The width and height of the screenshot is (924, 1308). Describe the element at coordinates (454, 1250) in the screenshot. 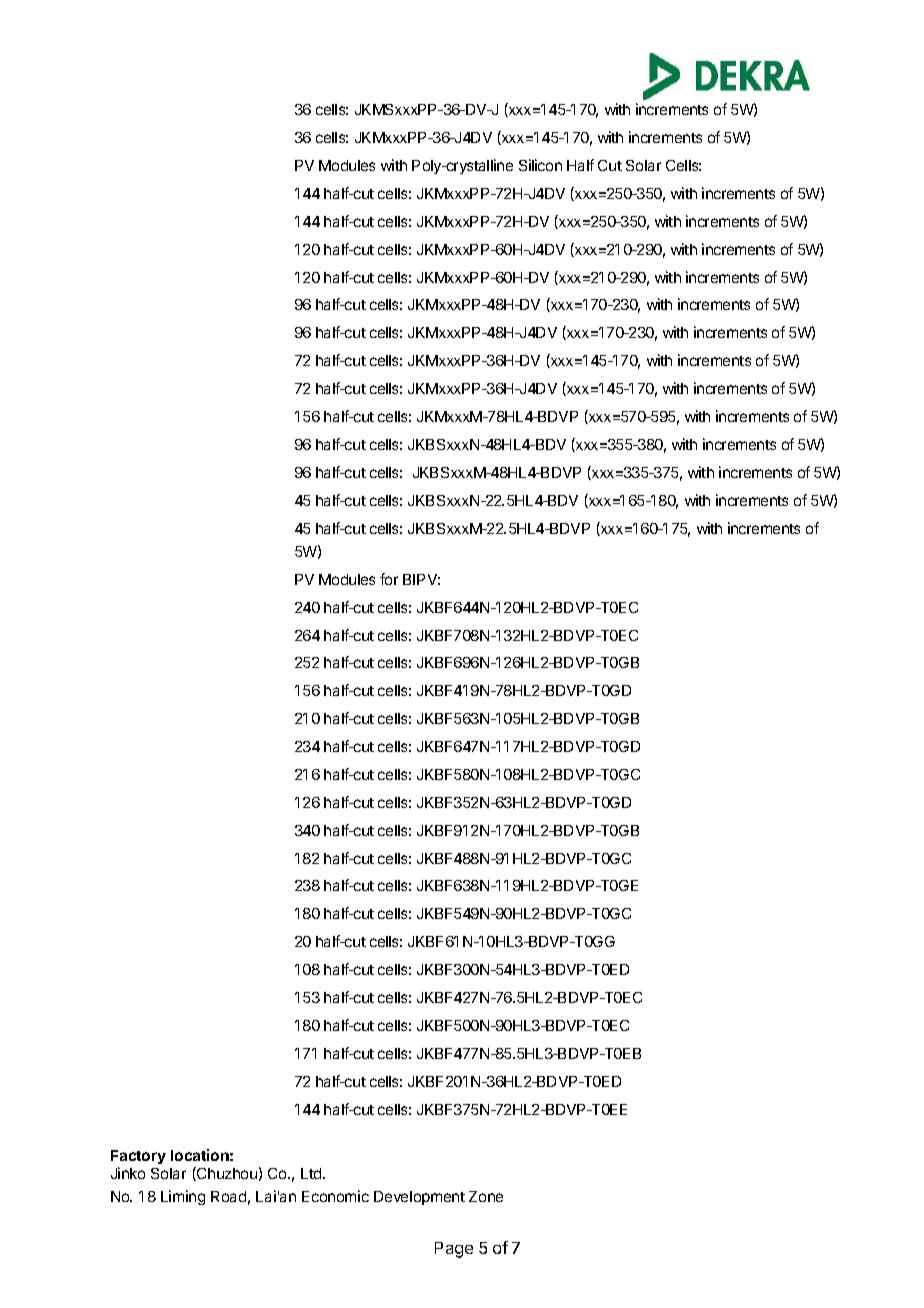

I see `Page` at that location.
